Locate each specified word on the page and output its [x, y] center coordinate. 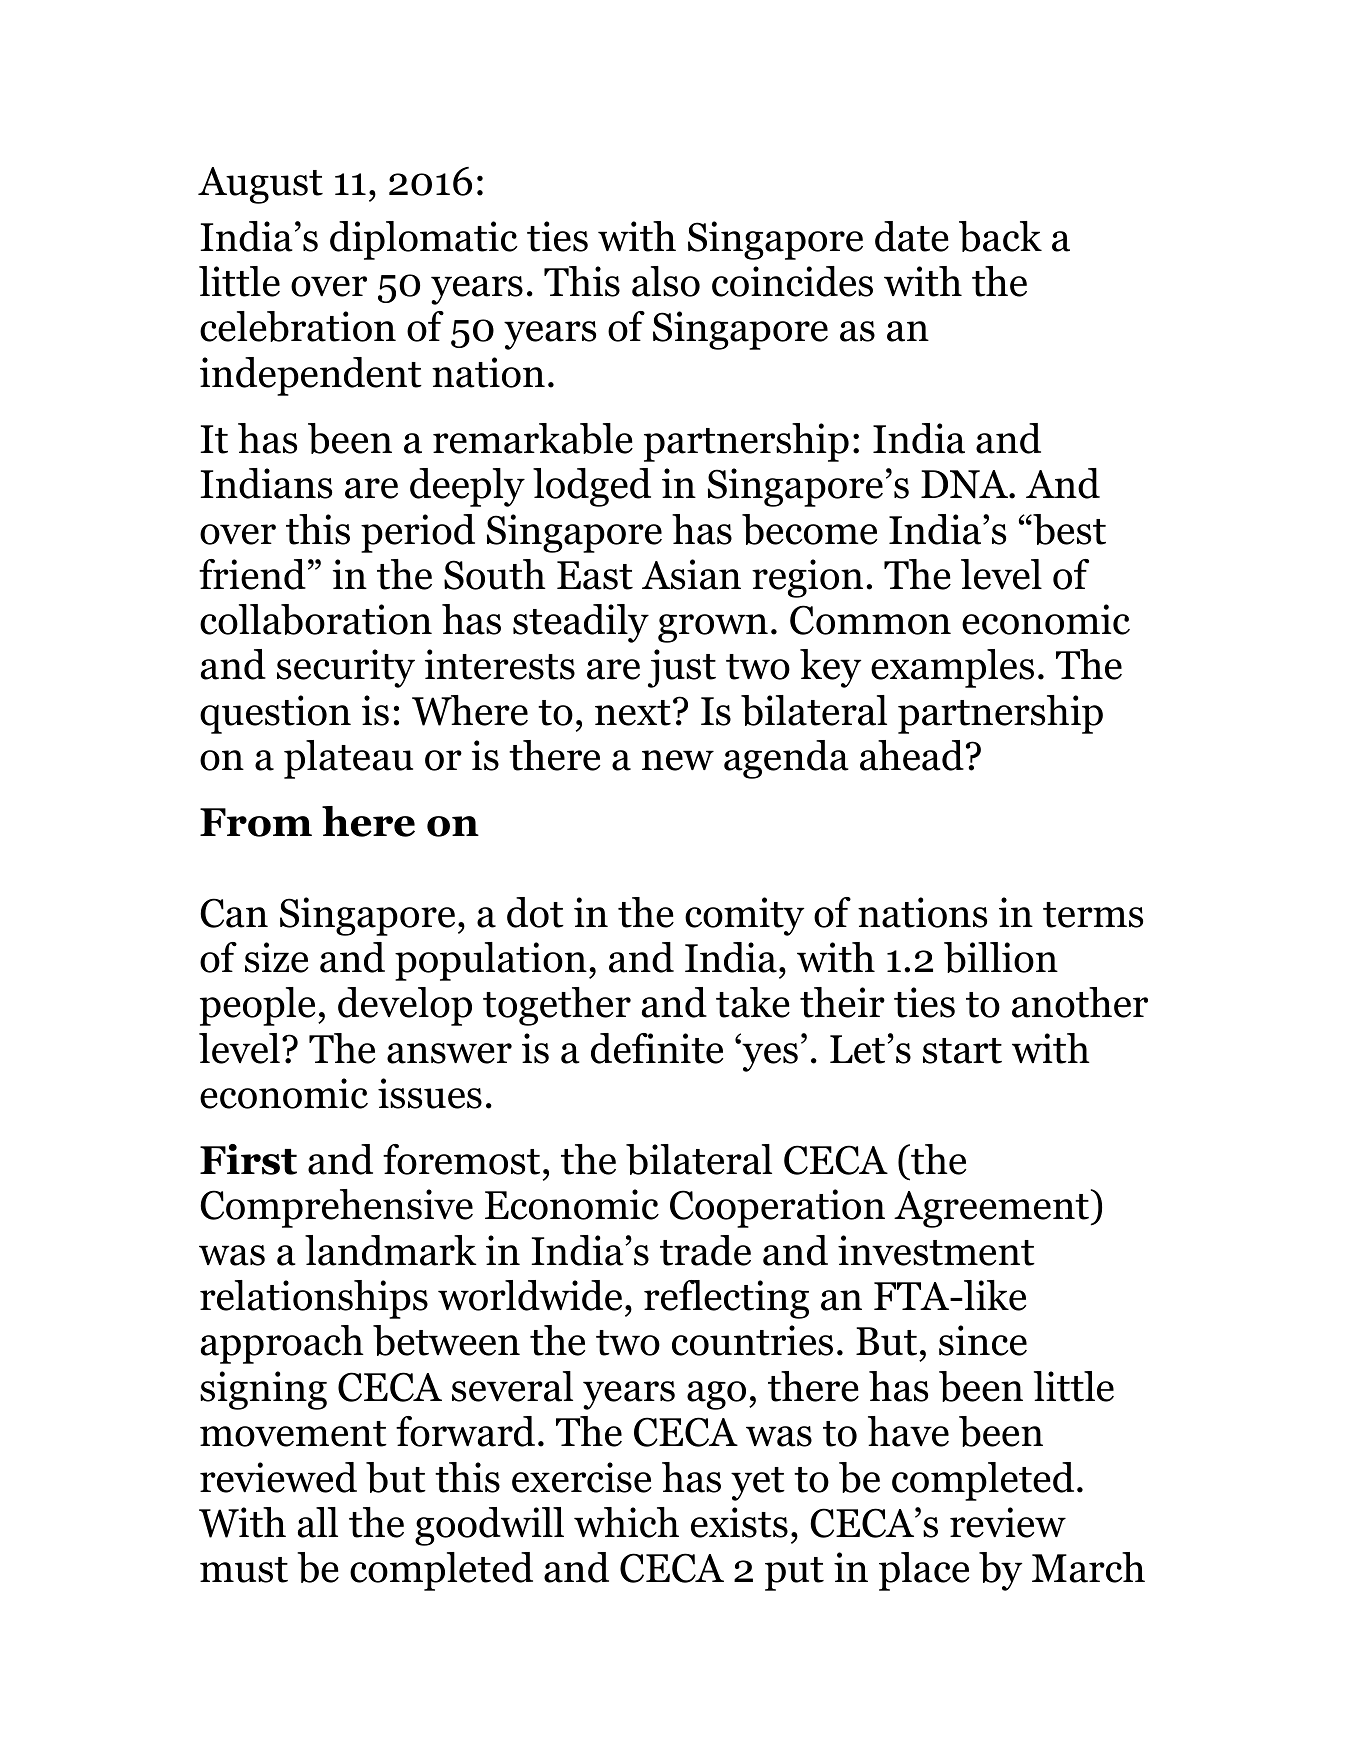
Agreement [991, 1209]
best [1068, 529]
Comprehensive [336, 1208]
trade [705, 1250]
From [256, 822]
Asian [691, 574]
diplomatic [424, 240]
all [318, 1522]
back [1000, 236]
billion [1001, 957]
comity [744, 916]
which [626, 1522]
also [666, 281]
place [924, 1571]
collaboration [316, 619]
